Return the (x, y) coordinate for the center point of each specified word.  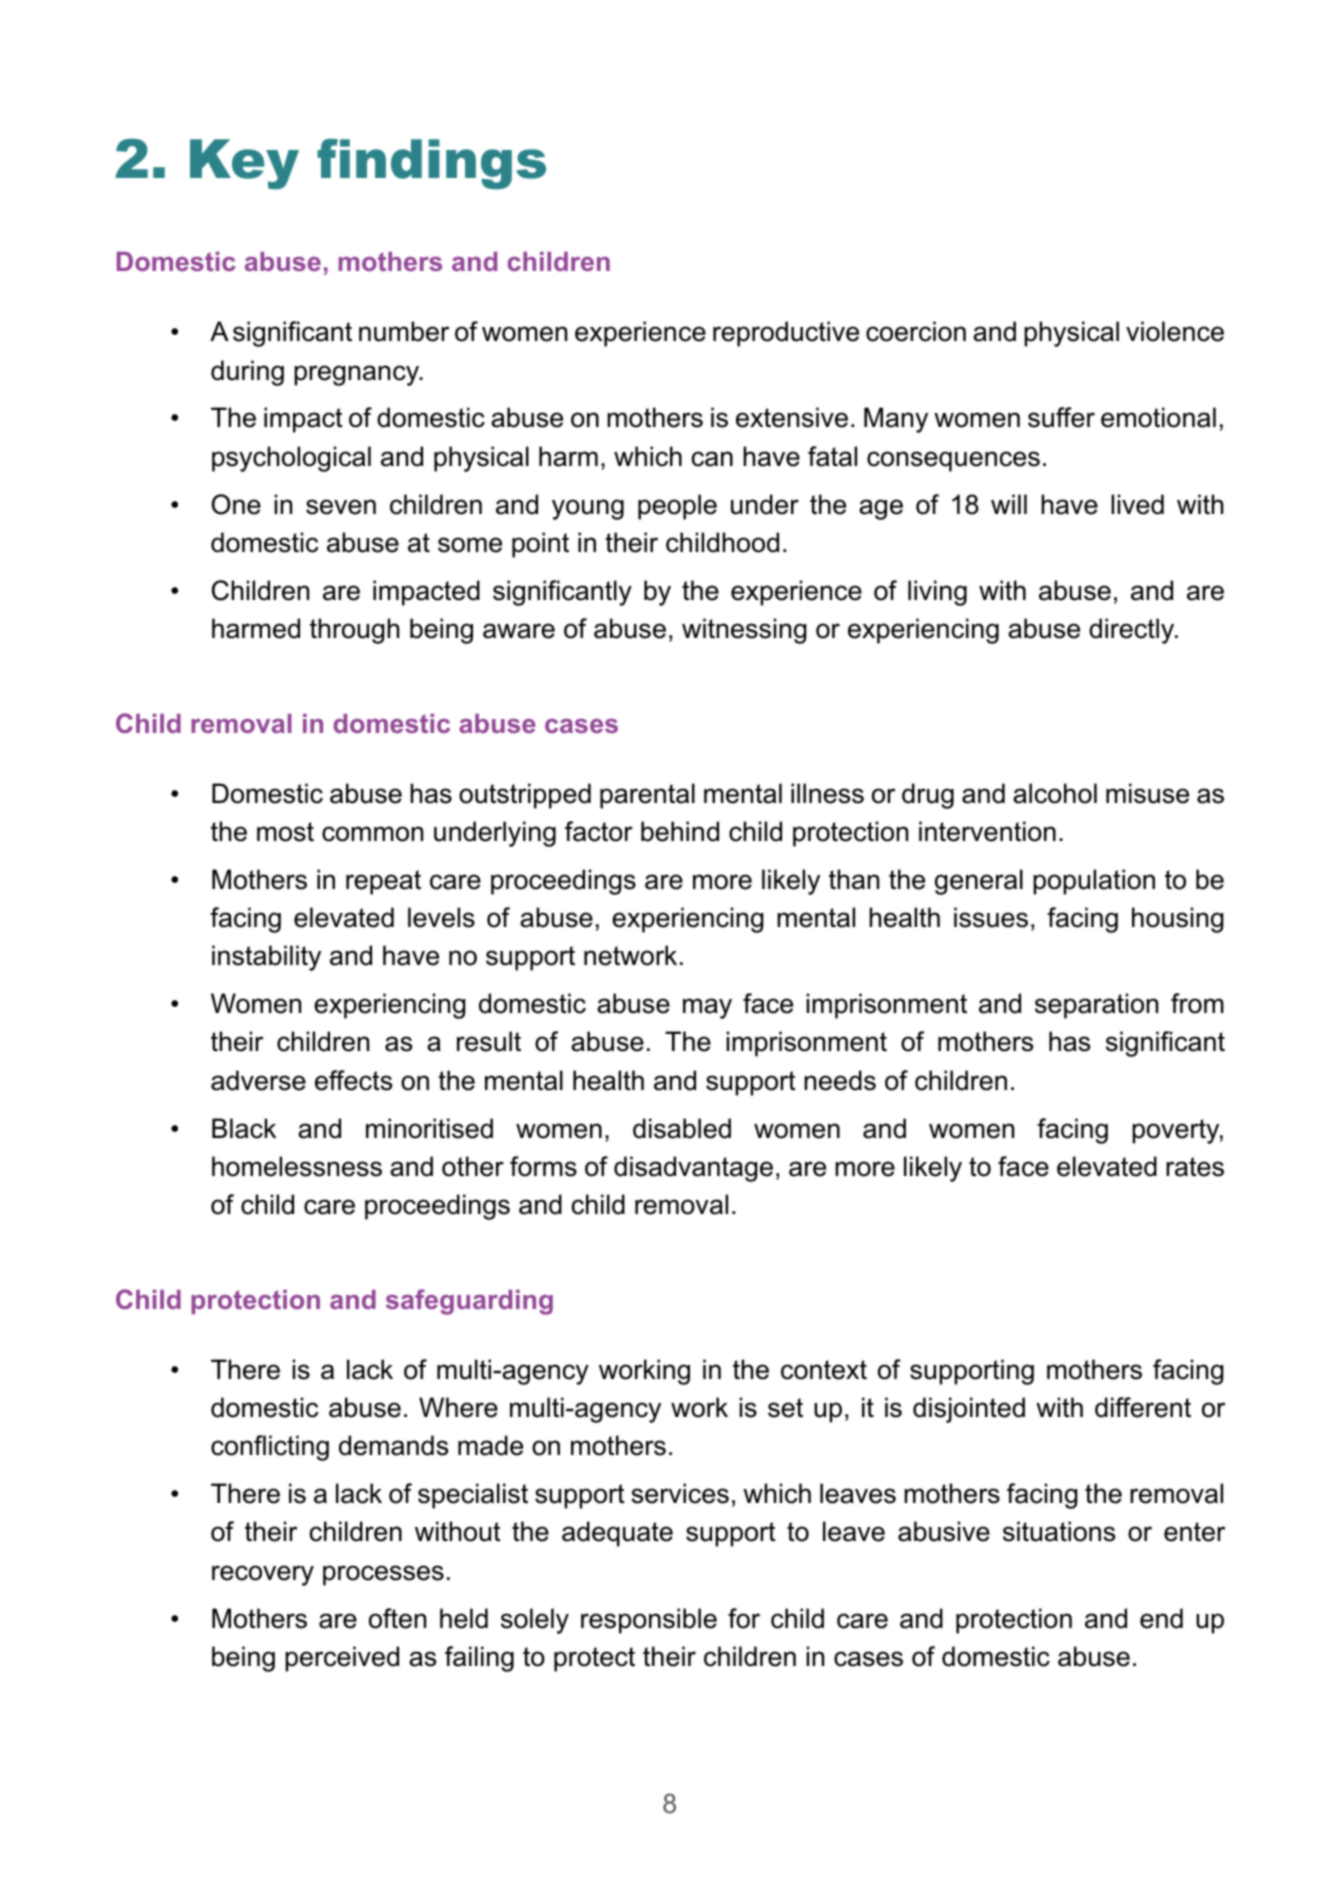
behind (680, 831)
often (397, 1618)
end (1161, 1618)
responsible (649, 1621)
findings (431, 164)
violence (1175, 331)
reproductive (786, 334)
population (1094, 882)
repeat (383, 882)
